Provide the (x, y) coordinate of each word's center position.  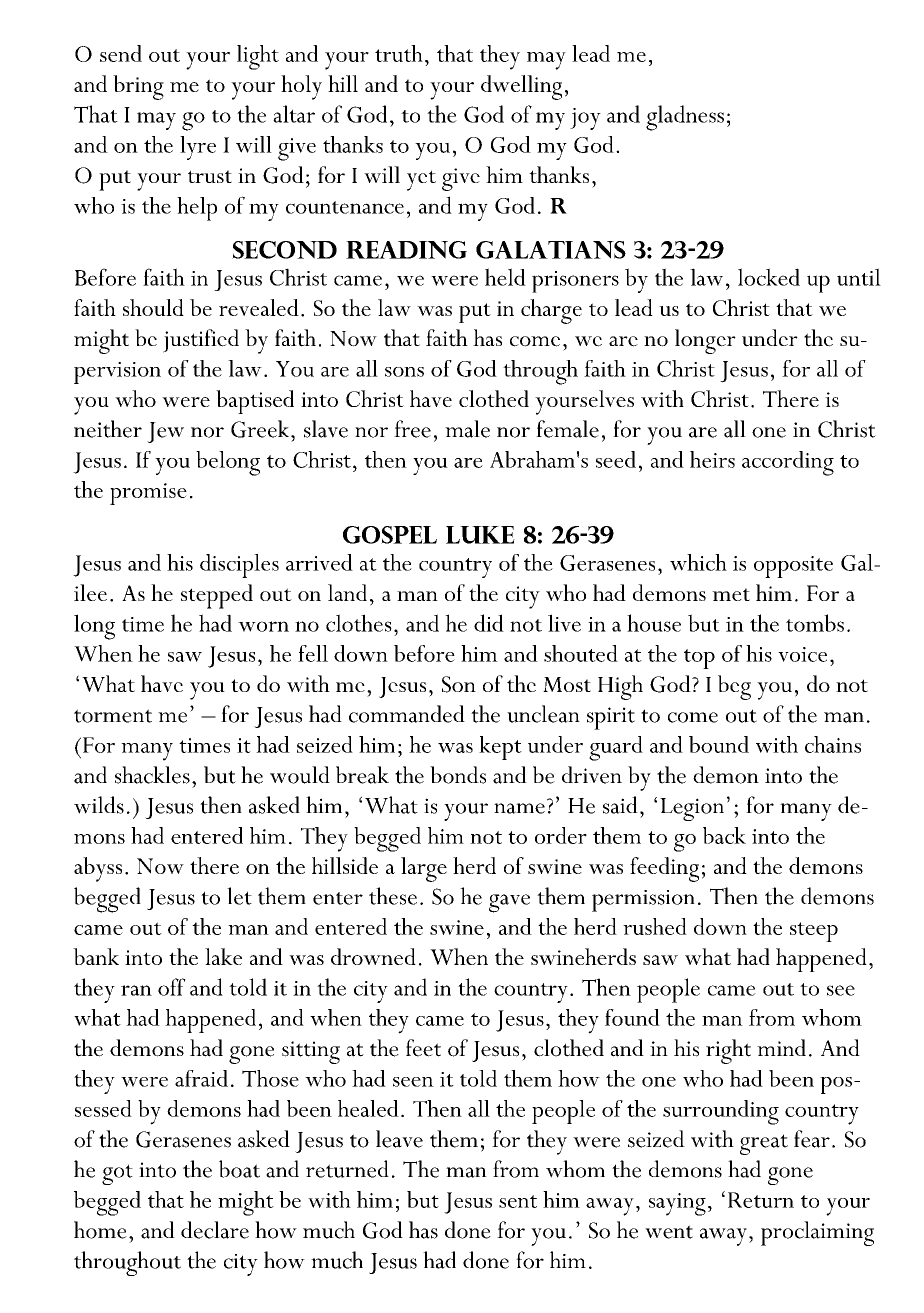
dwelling (521, 87)
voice (802, 654)
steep (814, 932)
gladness (685, 118)
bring (138, 87)
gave (509, 903)
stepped (217, 596)
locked (769, 277)
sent (518, 1201)
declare (215, 1230)
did (489, 623)
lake (223, 956)
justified (201, 341)
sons (404, 372)
